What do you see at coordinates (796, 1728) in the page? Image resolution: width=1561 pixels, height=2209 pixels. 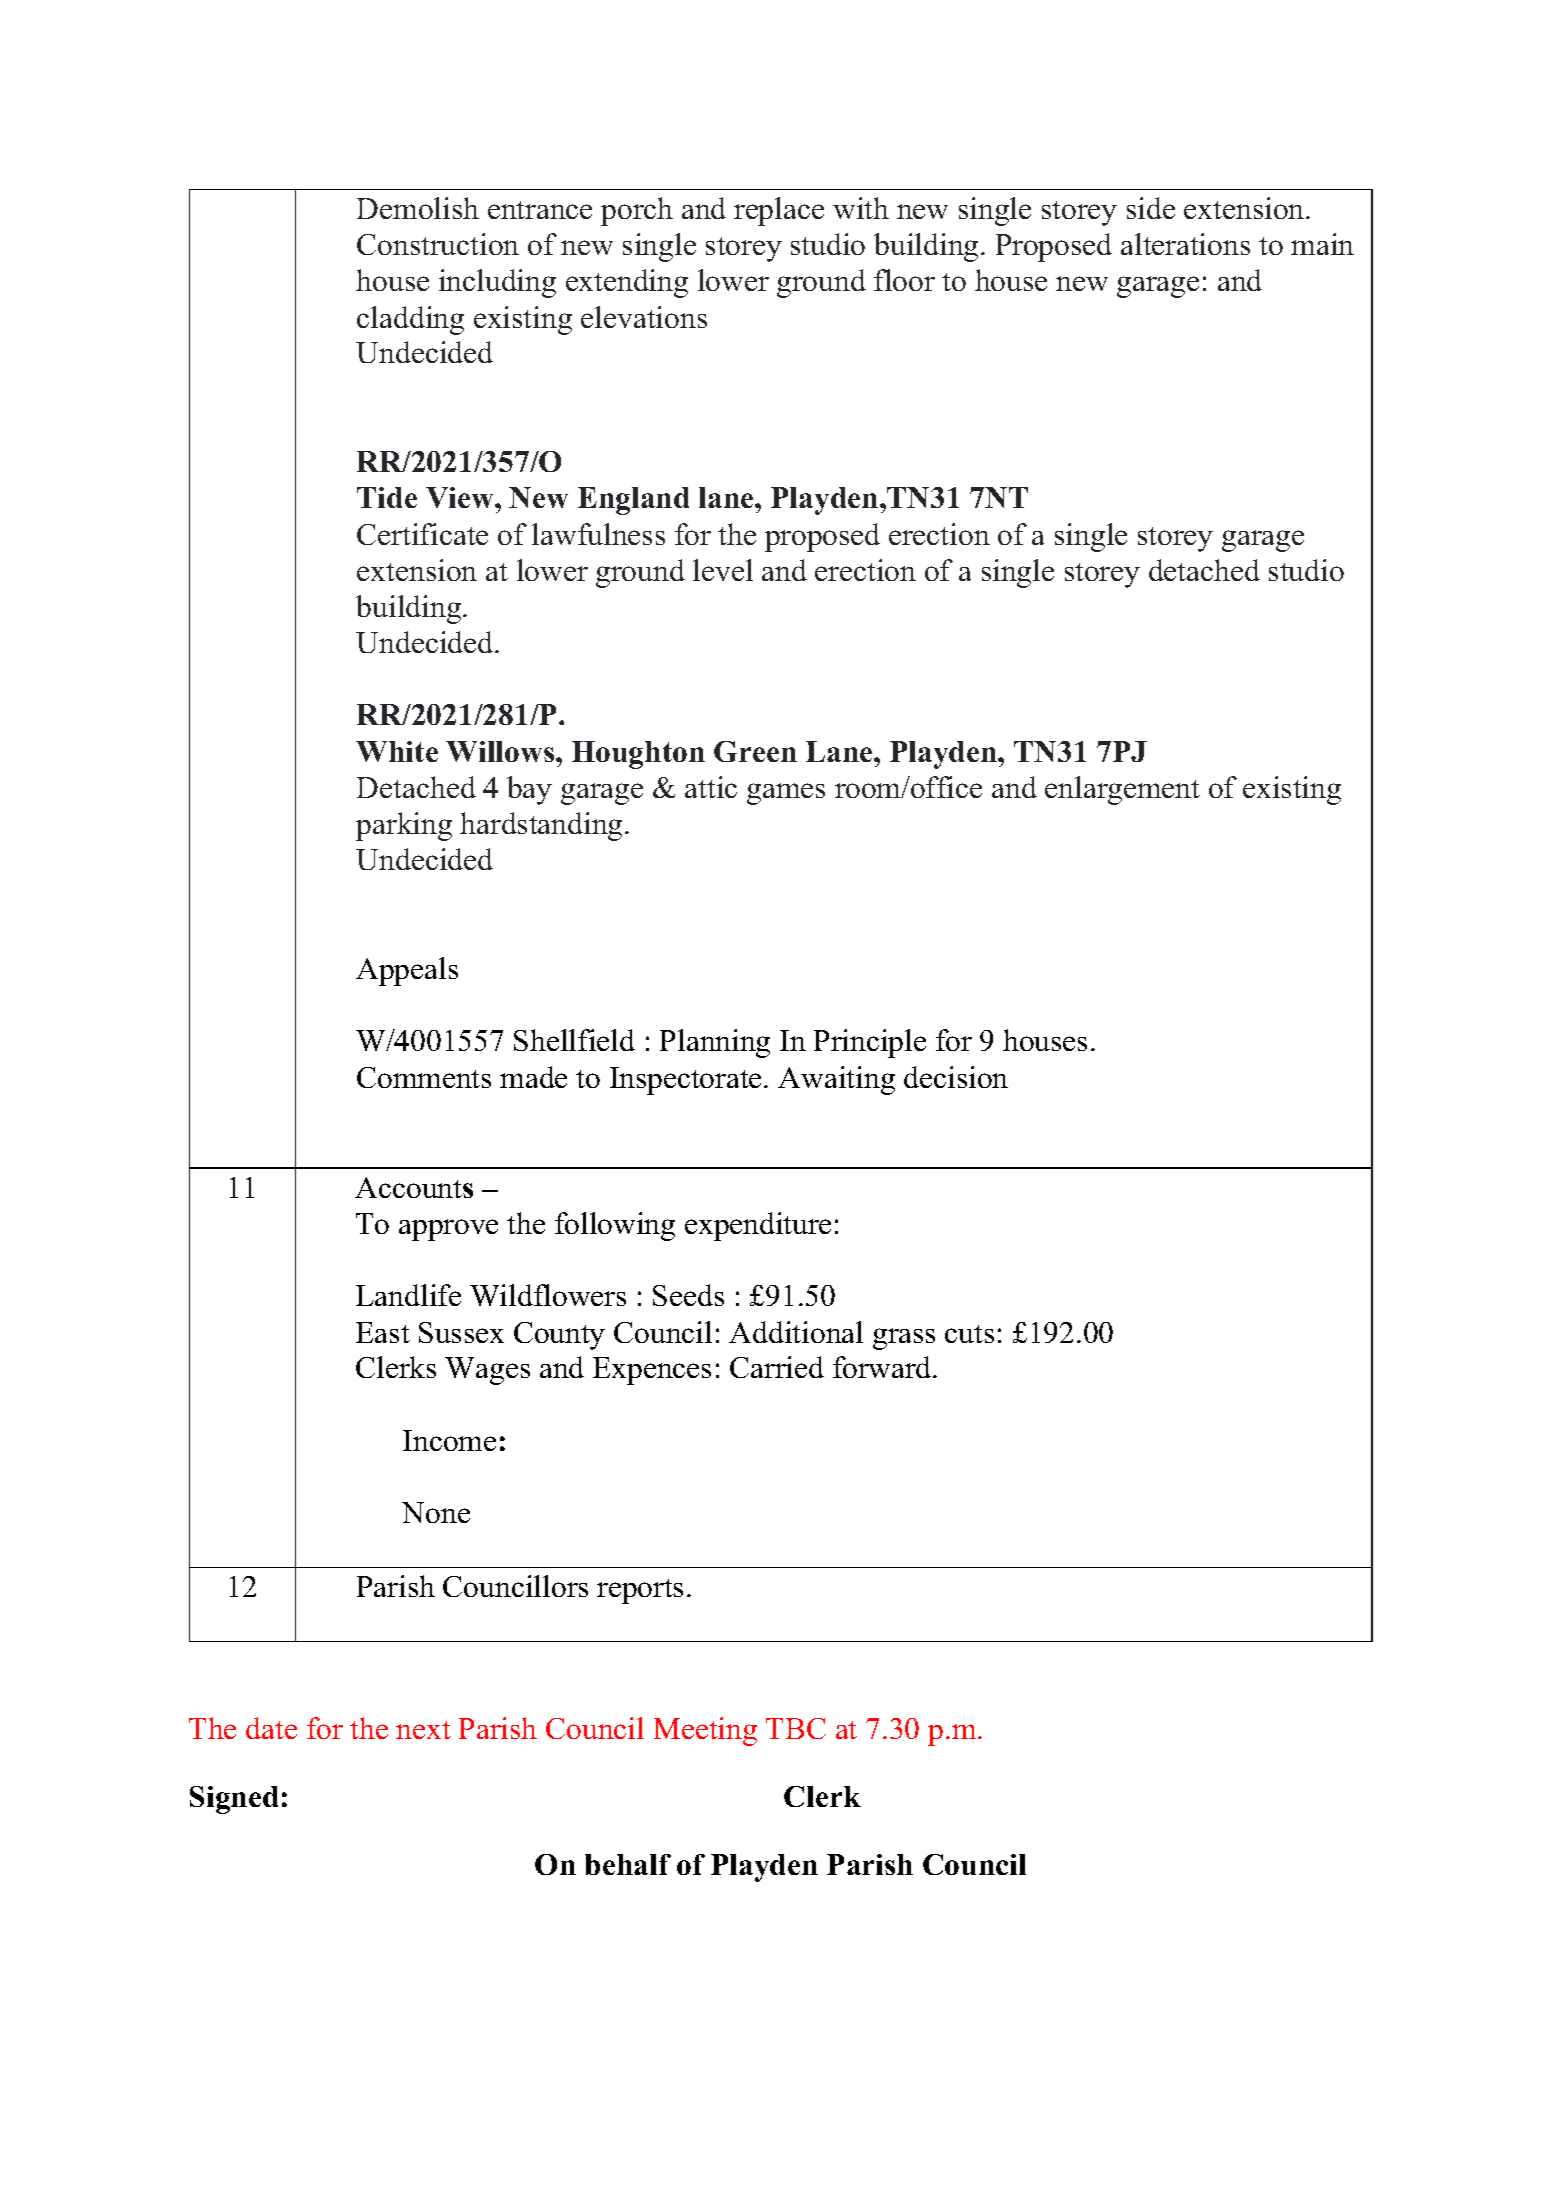 I see `TBC` at bounding box center [796, 1728].
